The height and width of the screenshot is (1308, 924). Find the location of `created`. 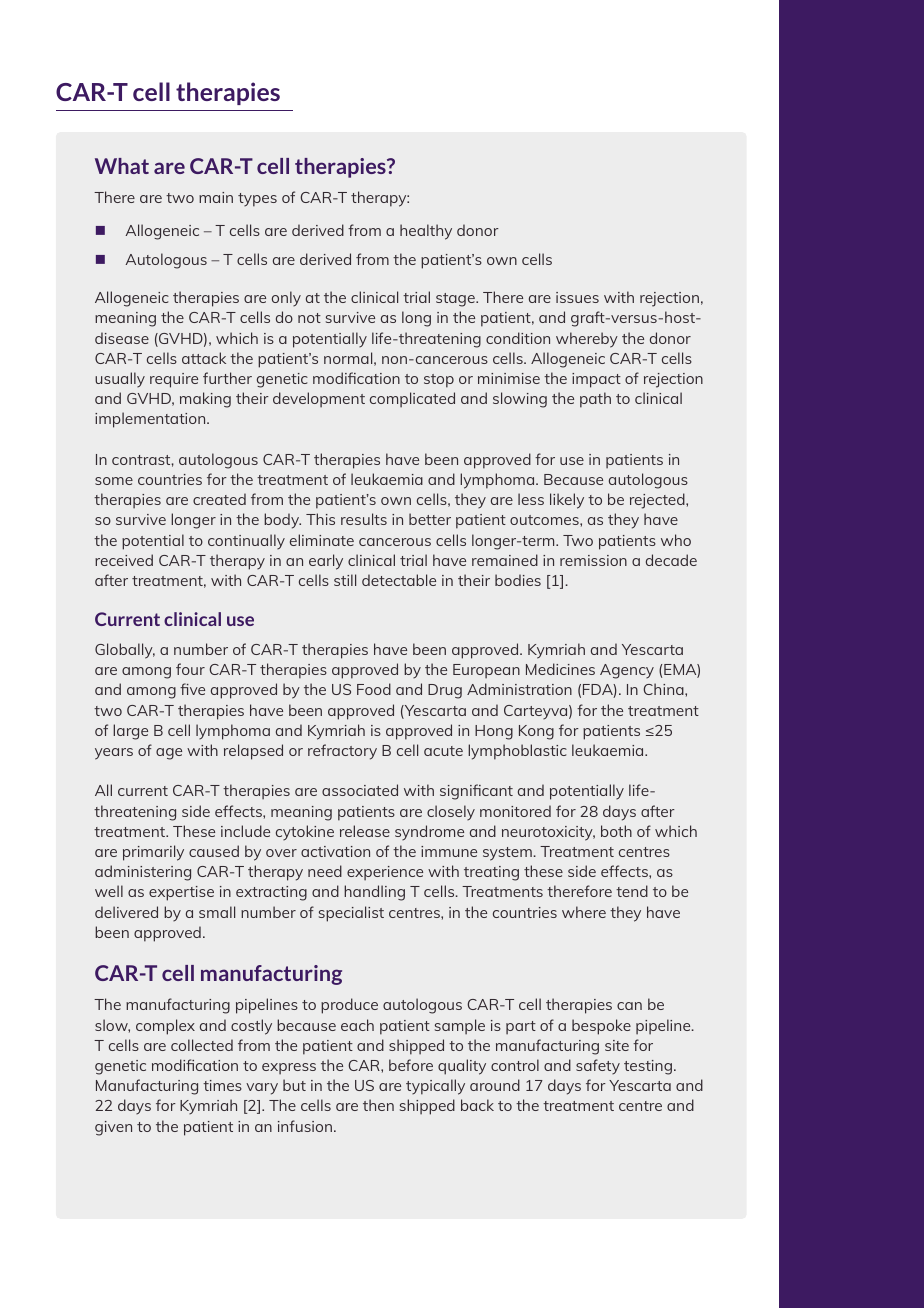

created is located at coordinates (219, 499).
